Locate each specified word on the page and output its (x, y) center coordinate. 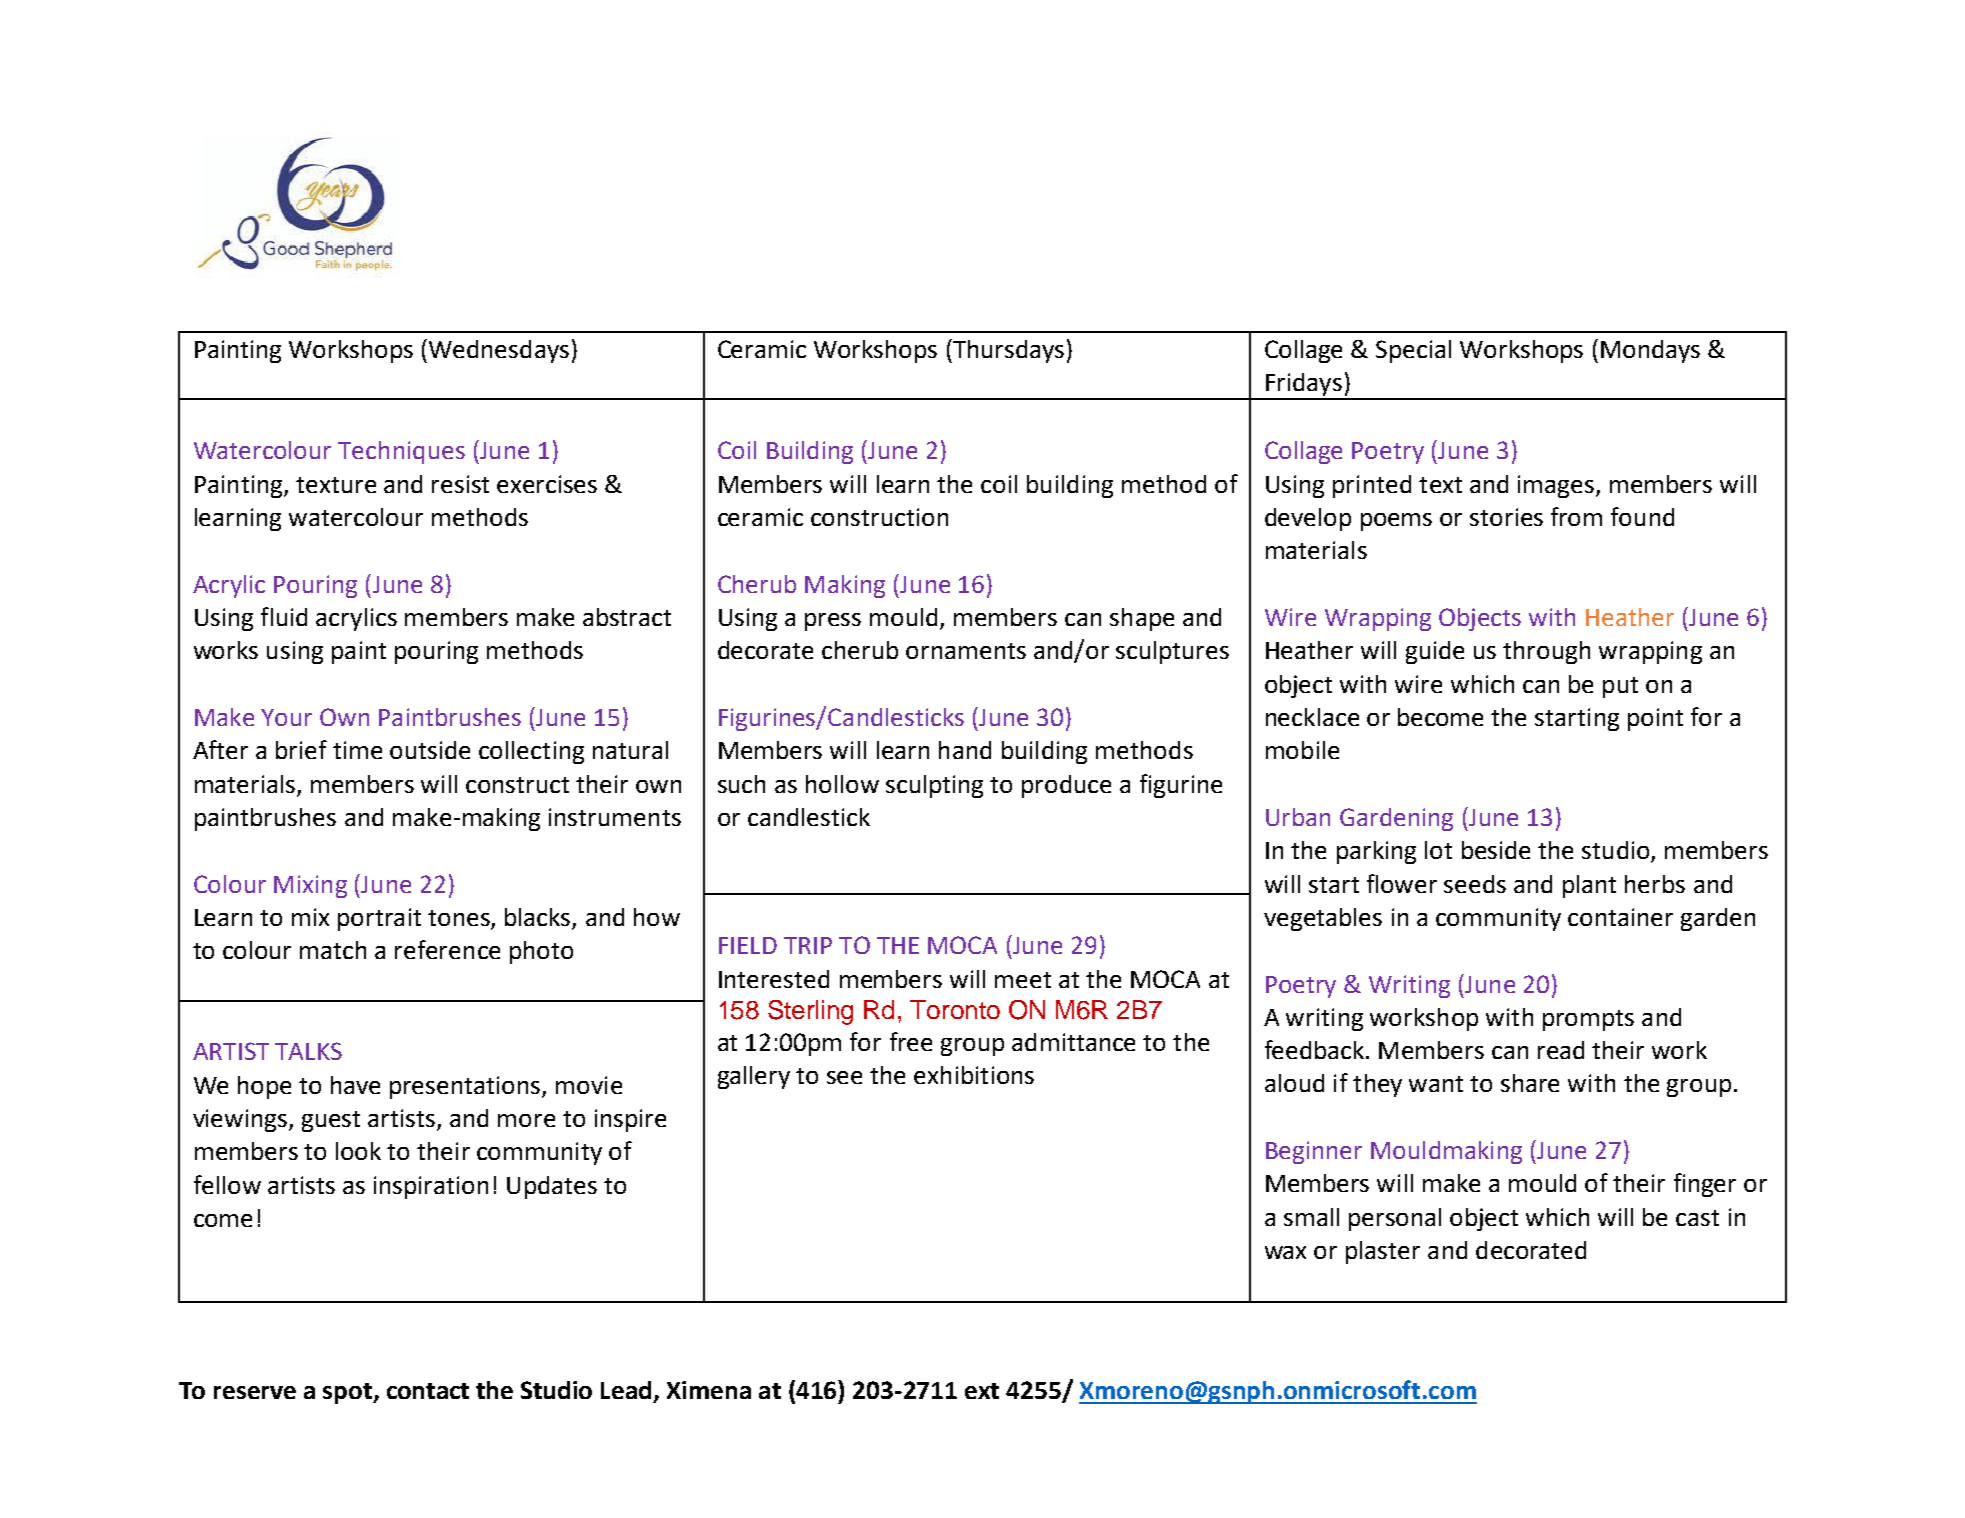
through (1546, 652)
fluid (284, 616)
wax (1285, 1252)
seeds (1475, 884)
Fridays (1304, 386)
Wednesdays (499, 351)
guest (331, 1121)
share (1530, 1083)
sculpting (934, 786)
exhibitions (974, 1075)
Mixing (310, 886)
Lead (626, 1390)
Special (1413, 351)
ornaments (966, 651)
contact (428, 1391)
